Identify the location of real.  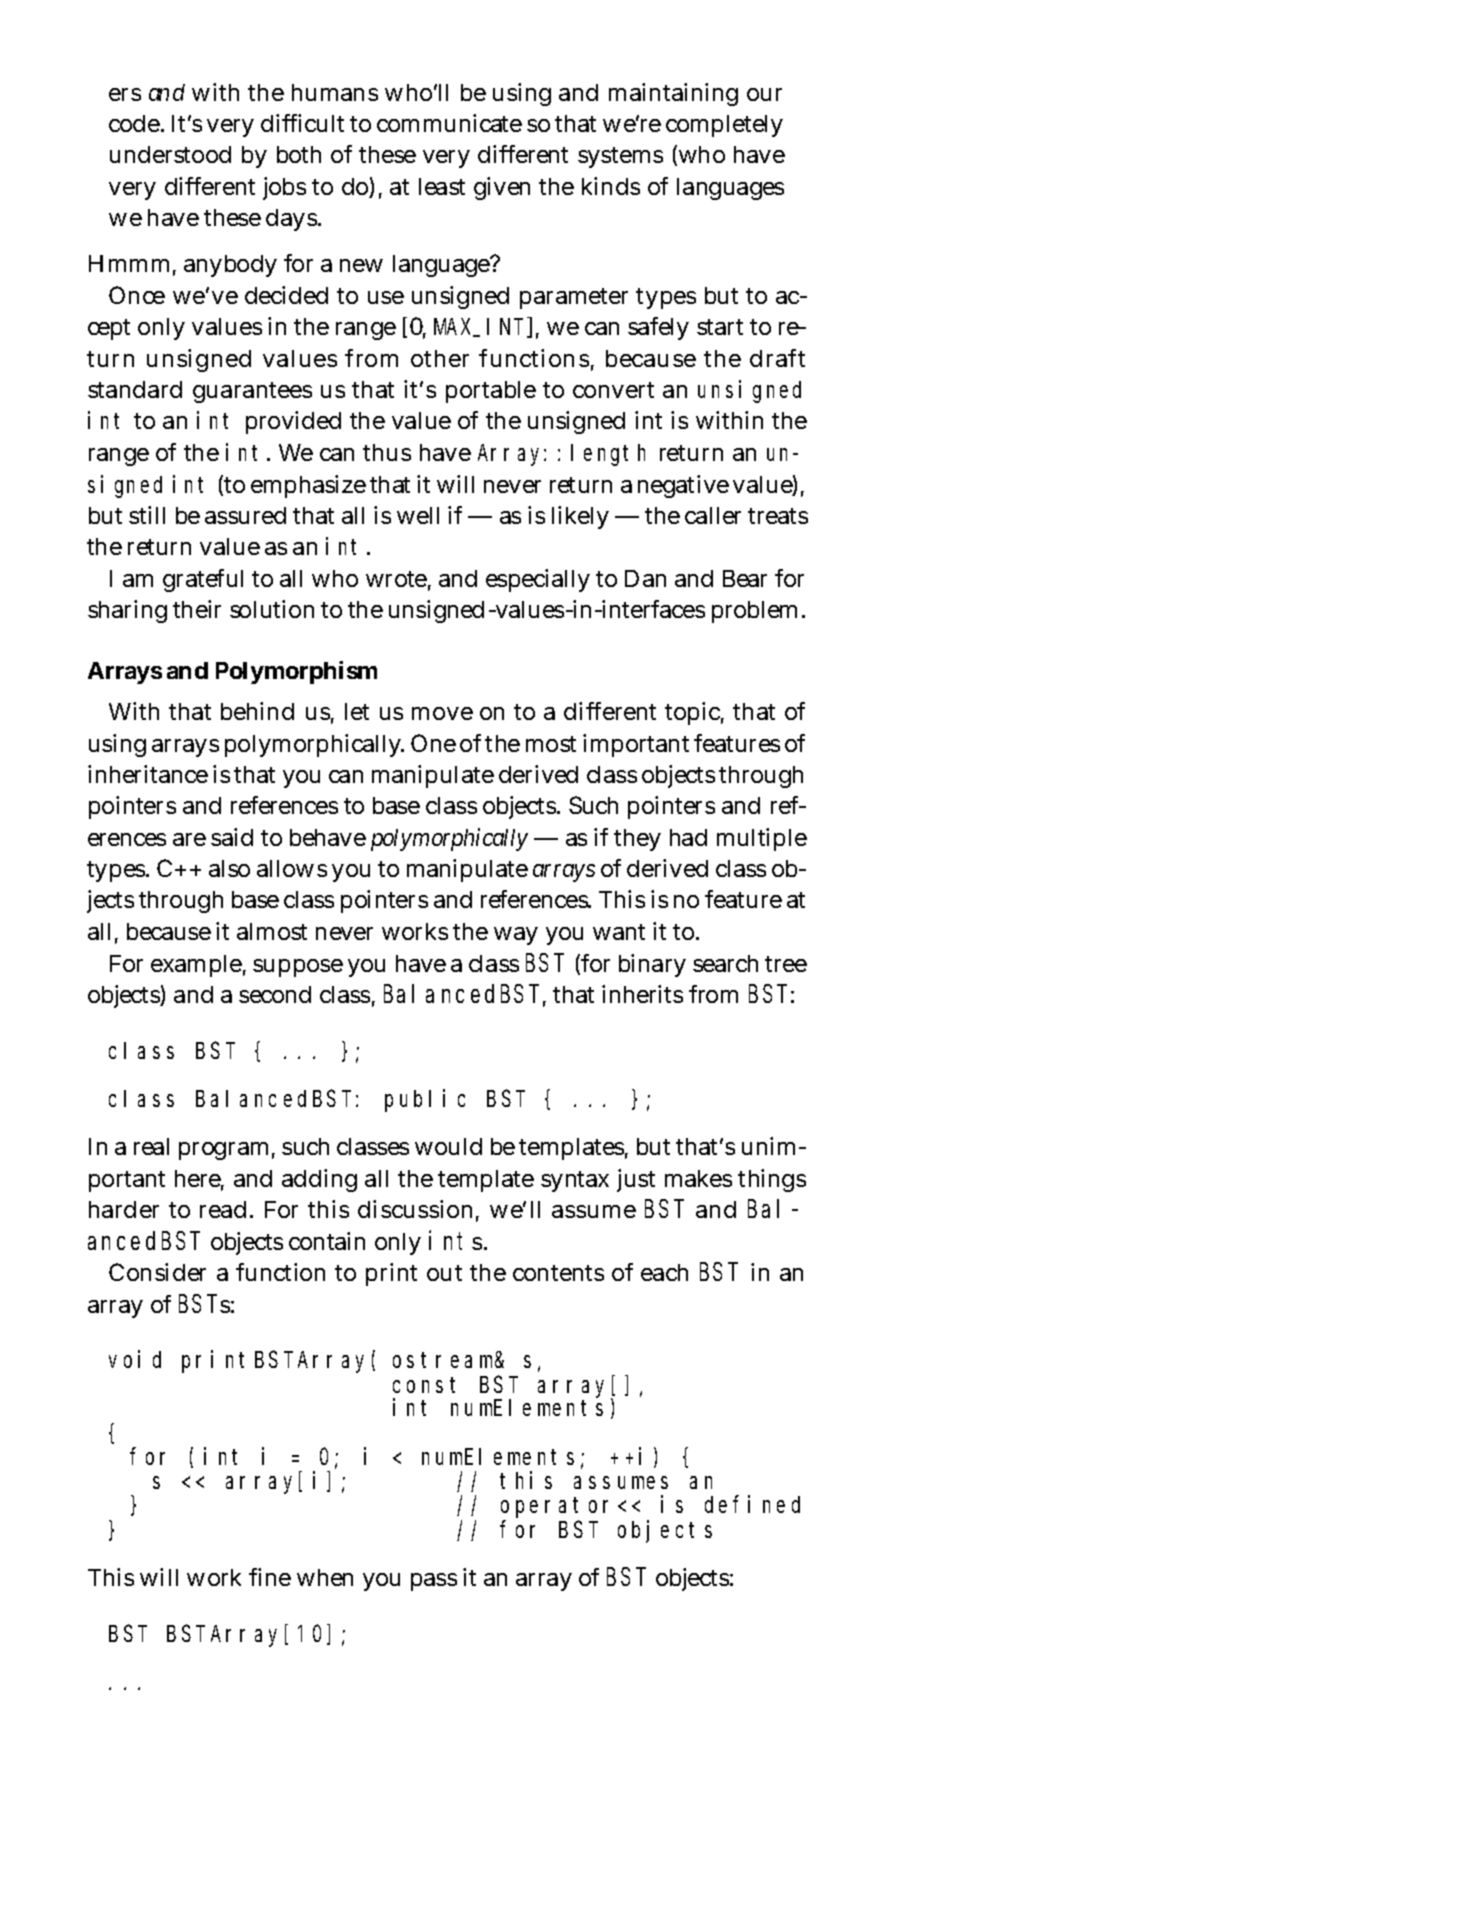
(151, 1146).
